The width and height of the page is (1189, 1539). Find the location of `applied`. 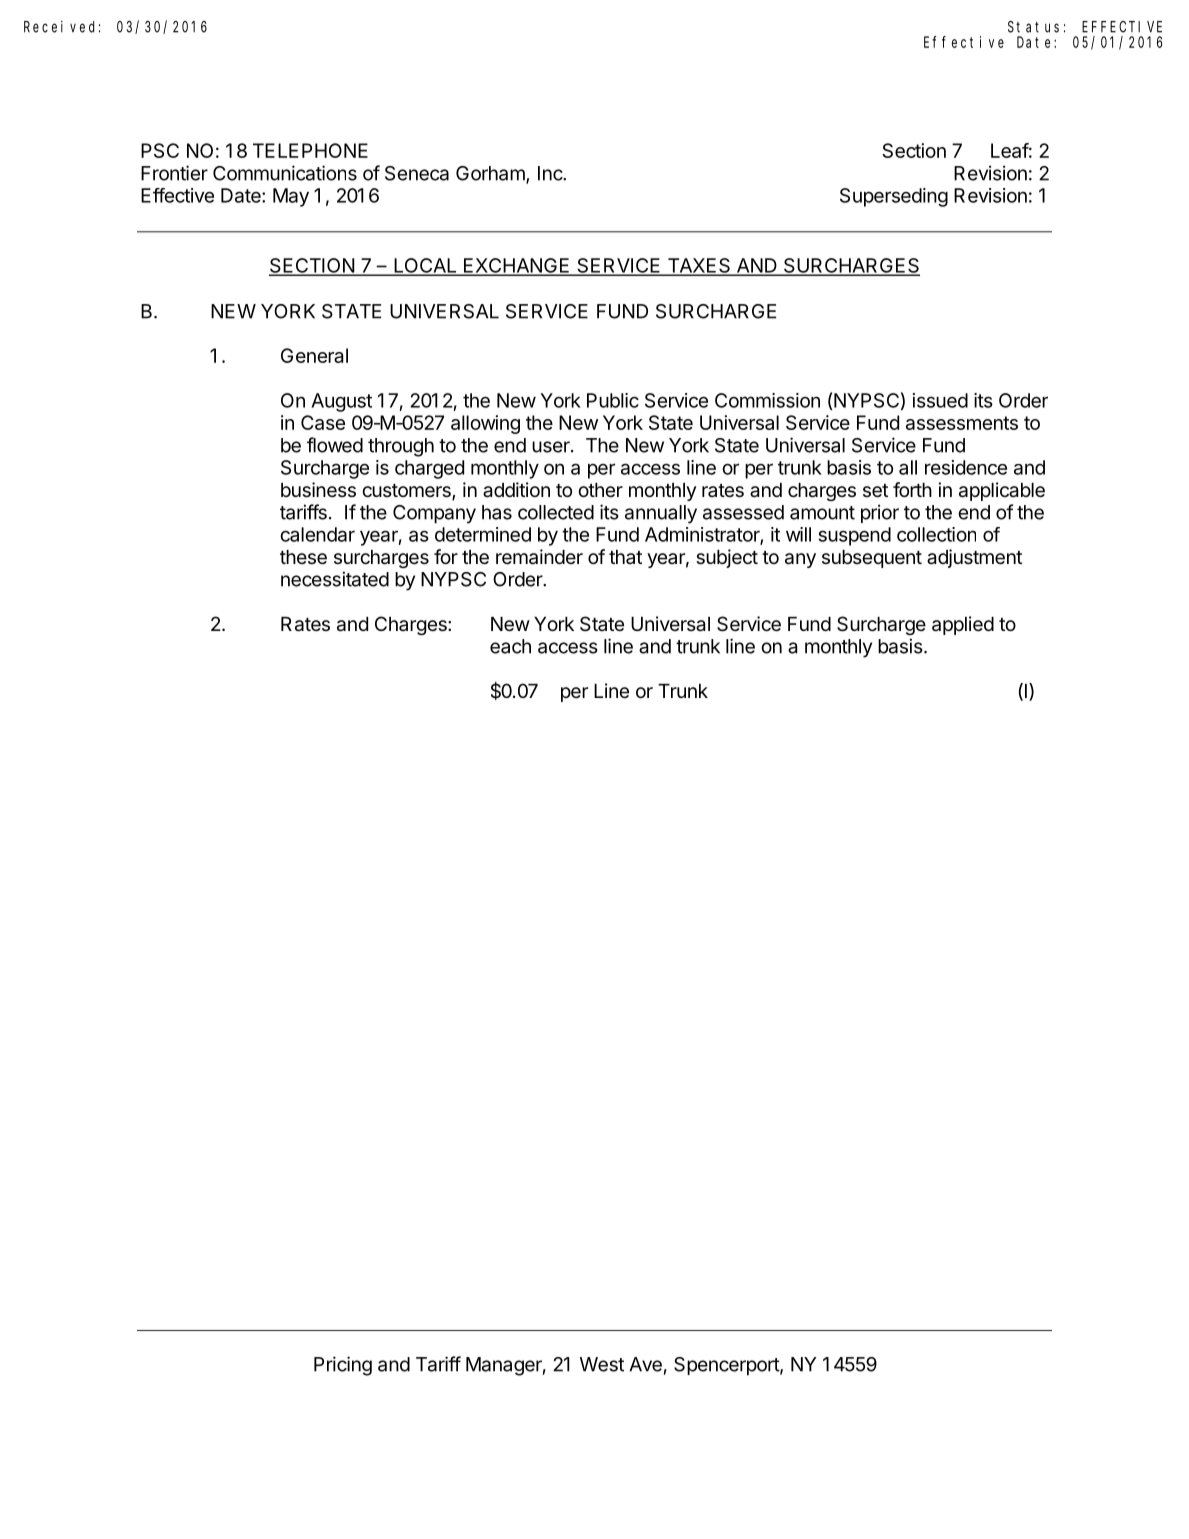

applied is located at coordinates (963, 625).
